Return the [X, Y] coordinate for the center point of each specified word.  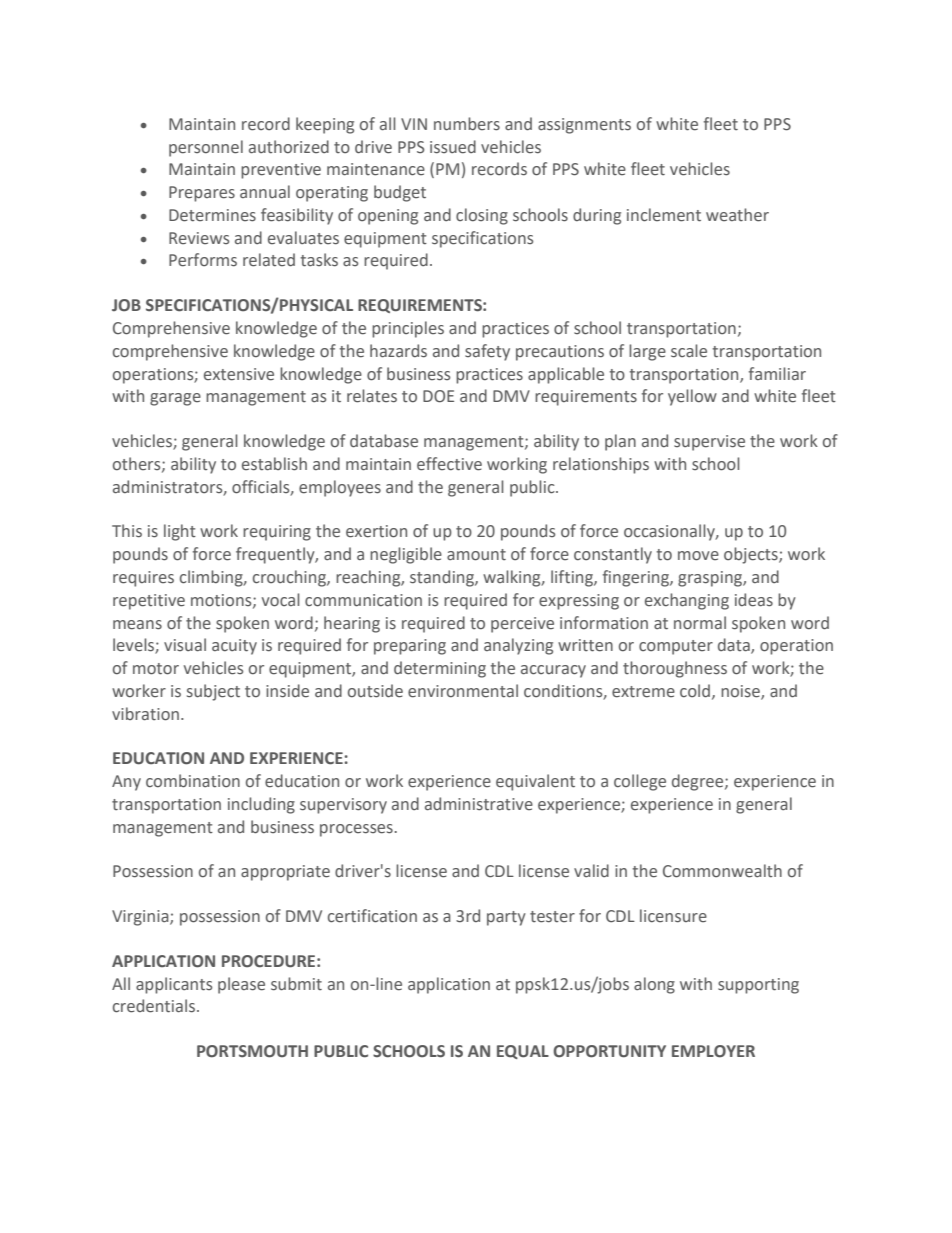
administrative [479, 804]
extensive [239, 374]
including [261, 805]
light [180, 532]
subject [213, 692]
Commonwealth [722, 871]
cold [695, 691]
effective [449, 464]
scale [689, 351]
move [698, 556]
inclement [664, 215]
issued [453, 147]
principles [408, 329]
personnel [206, 148]
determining [440, 669]
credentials [155, 1006]
